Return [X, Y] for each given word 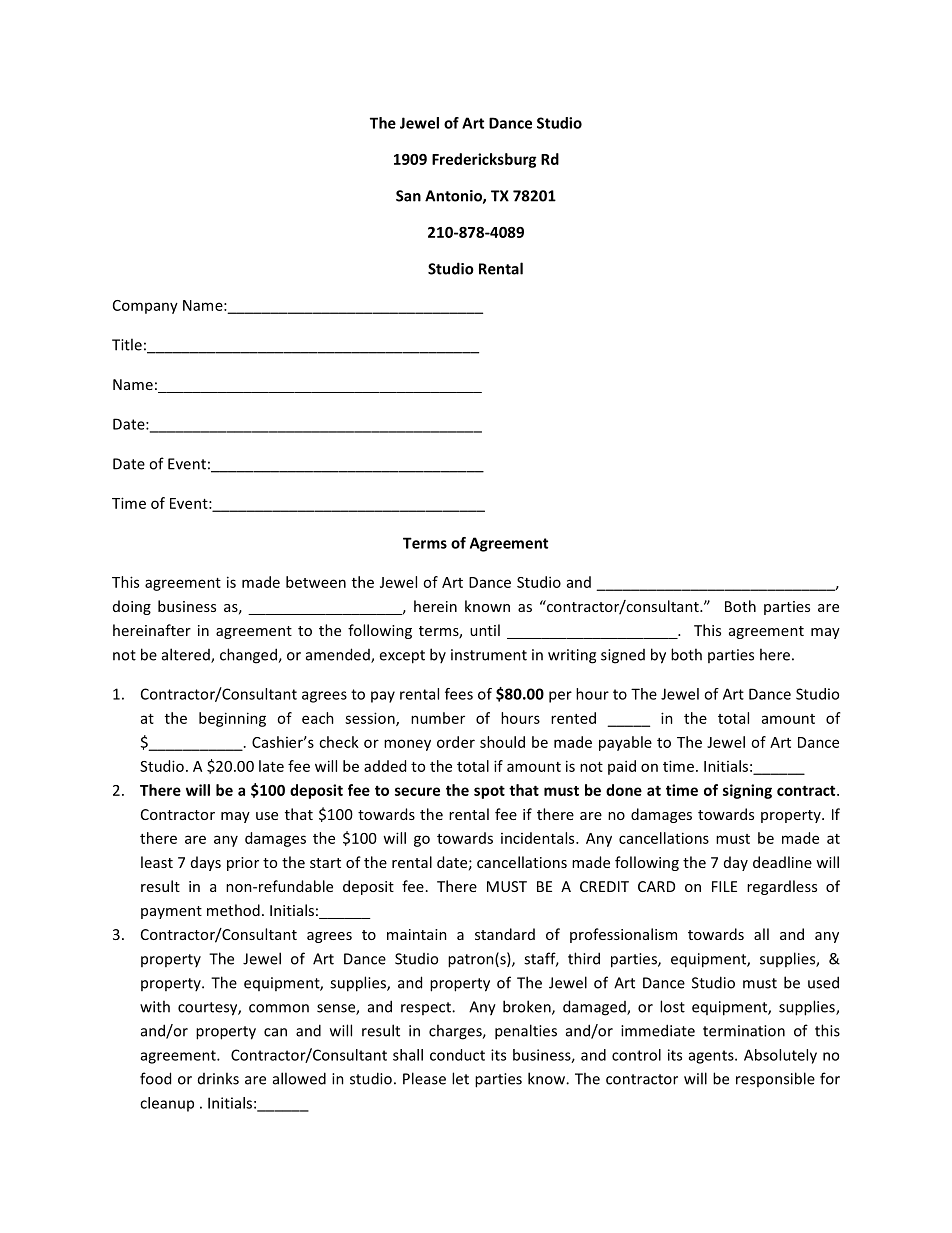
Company [145, 307]
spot [489, 792]
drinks [218, 1078]
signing [747, 791]
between [316, 582]
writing [572, 656]
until [485, 630]
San [408, 196]
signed [623, 656]
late [271, 766]
